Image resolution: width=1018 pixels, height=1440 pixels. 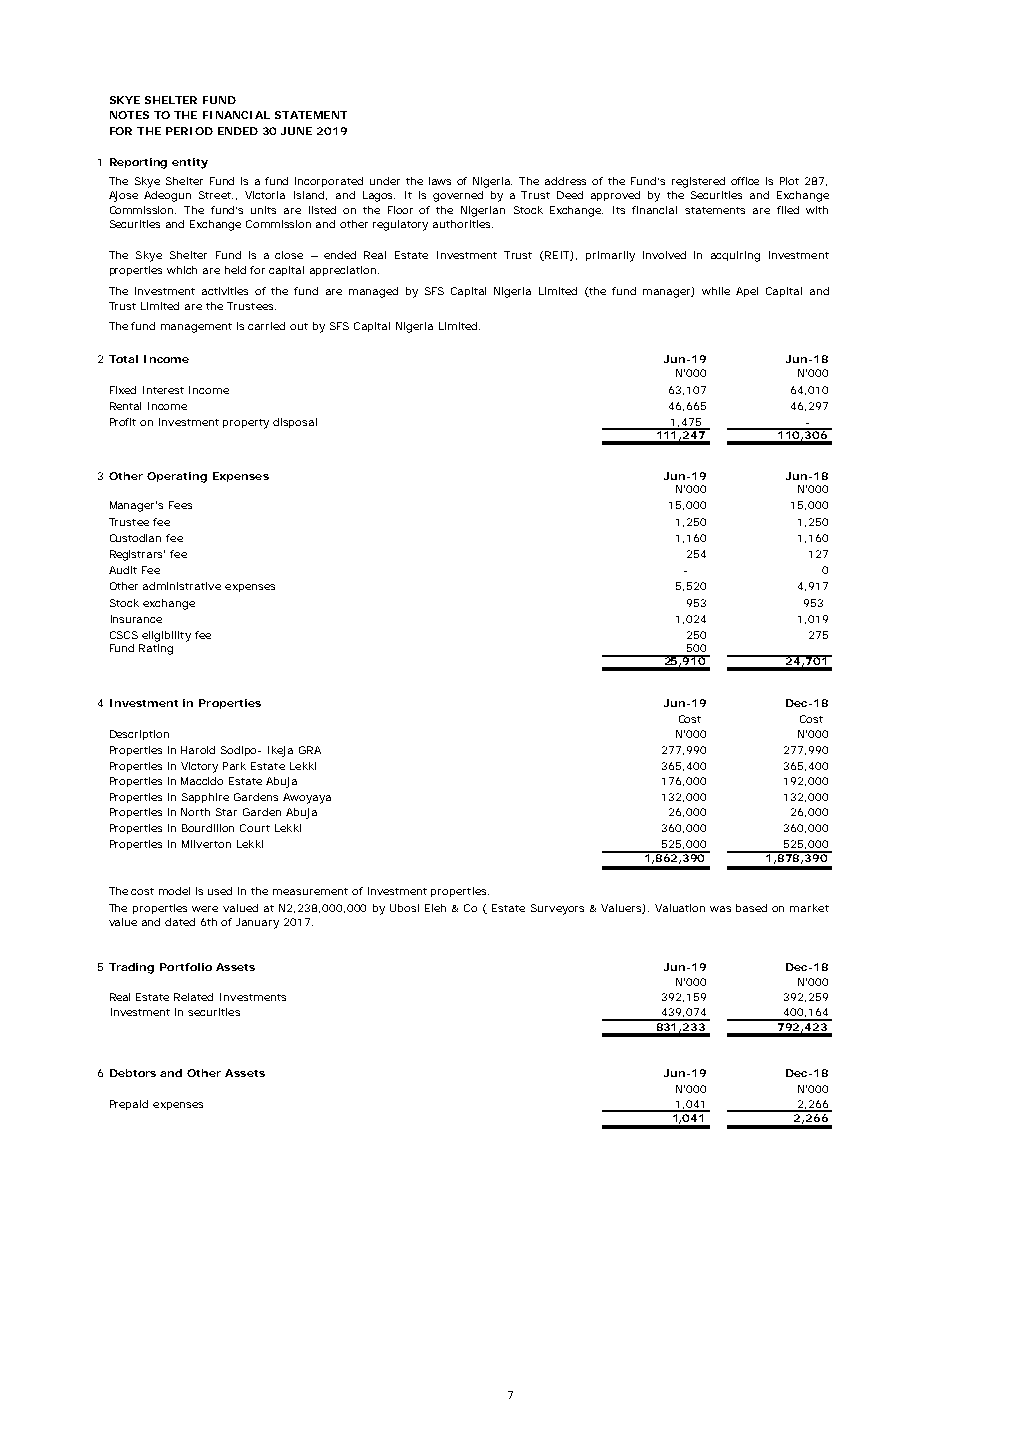 I want to click on GRA, so click(x=310, y=750).
